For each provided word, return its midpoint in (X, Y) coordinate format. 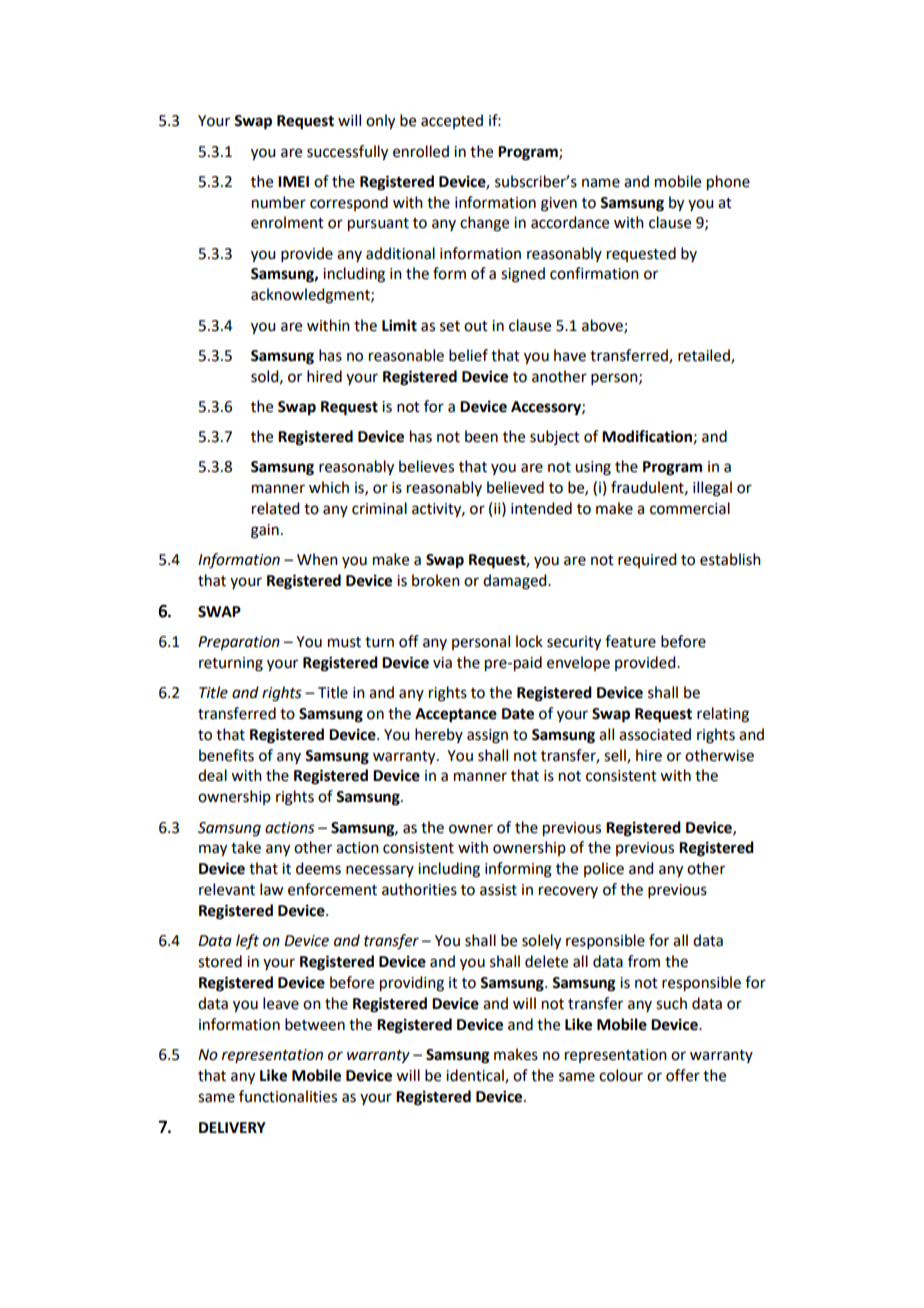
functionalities (288, 1096)
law (271, 889)
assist (498, 890)
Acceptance (456, 715)
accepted (452, 121)
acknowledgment (311, 296)
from (644, 961)
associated (655, 734)
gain (265, 531)
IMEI (293, 181)
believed (515, 487)
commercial (690, 508)
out (476, 326)
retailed (705, 356)
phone (728, 183)
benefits (226, 755)
